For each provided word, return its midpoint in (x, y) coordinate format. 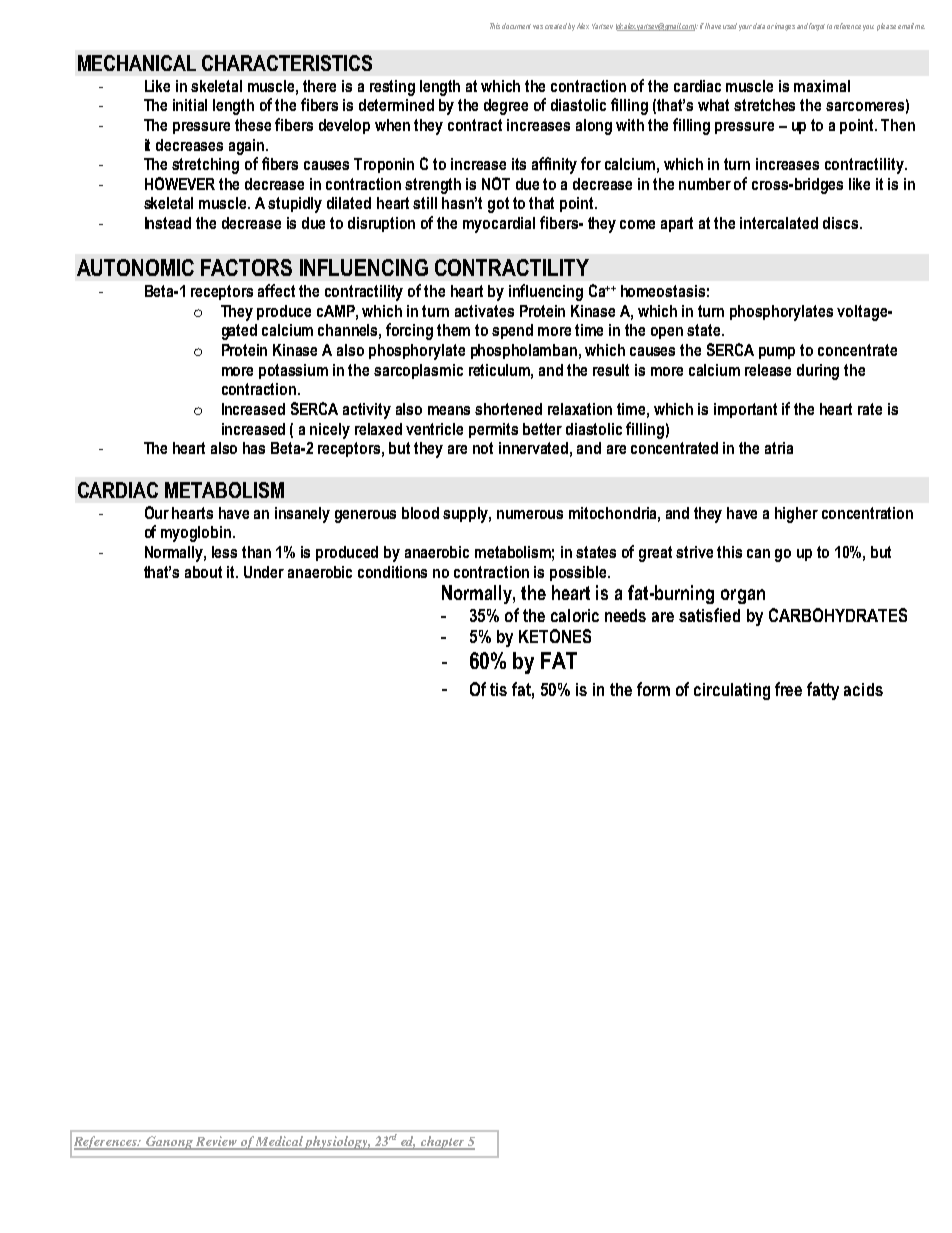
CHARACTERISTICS (287, 63)
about (203, 572)
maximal (822, 86)
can (758, 553)
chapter (442, 1143)
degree (506, 107)
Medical (279, 1142)
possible (579, 573)
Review (216, 1142)
